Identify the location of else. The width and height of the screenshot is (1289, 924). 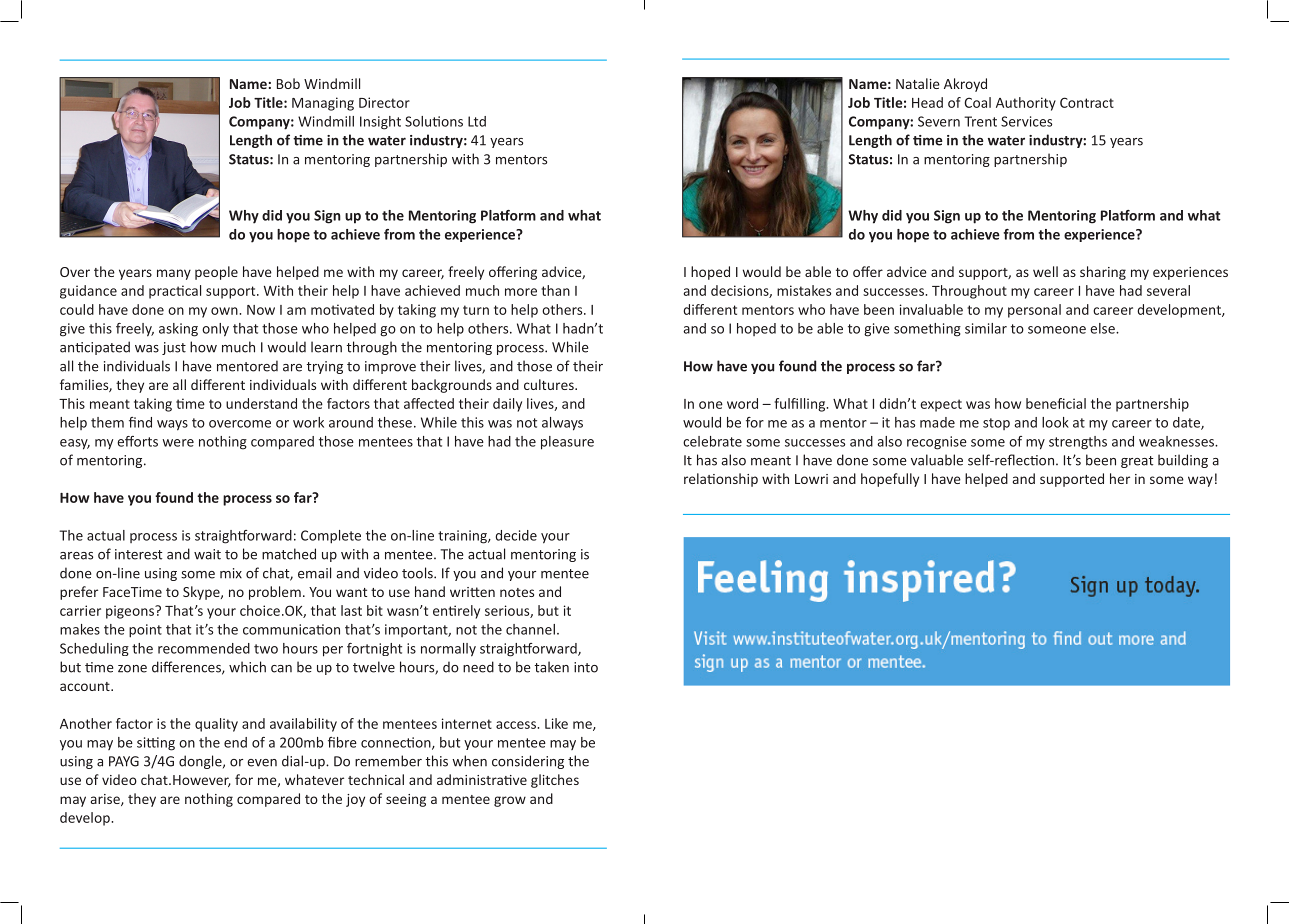
(1103, 328).
